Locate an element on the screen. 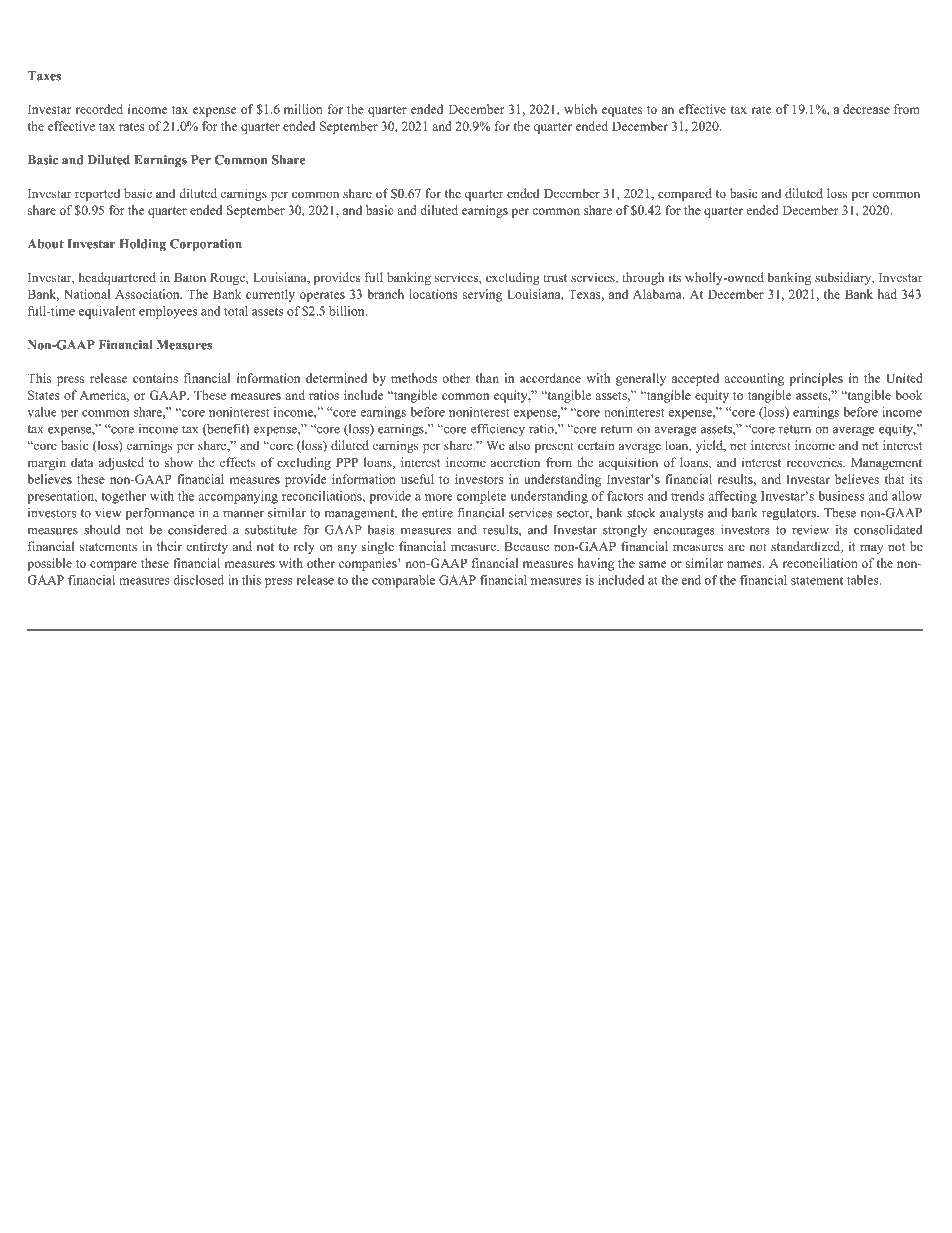 The width and height of the screenshot is (952, 1233). Because is located at coordinates (526, 546).
